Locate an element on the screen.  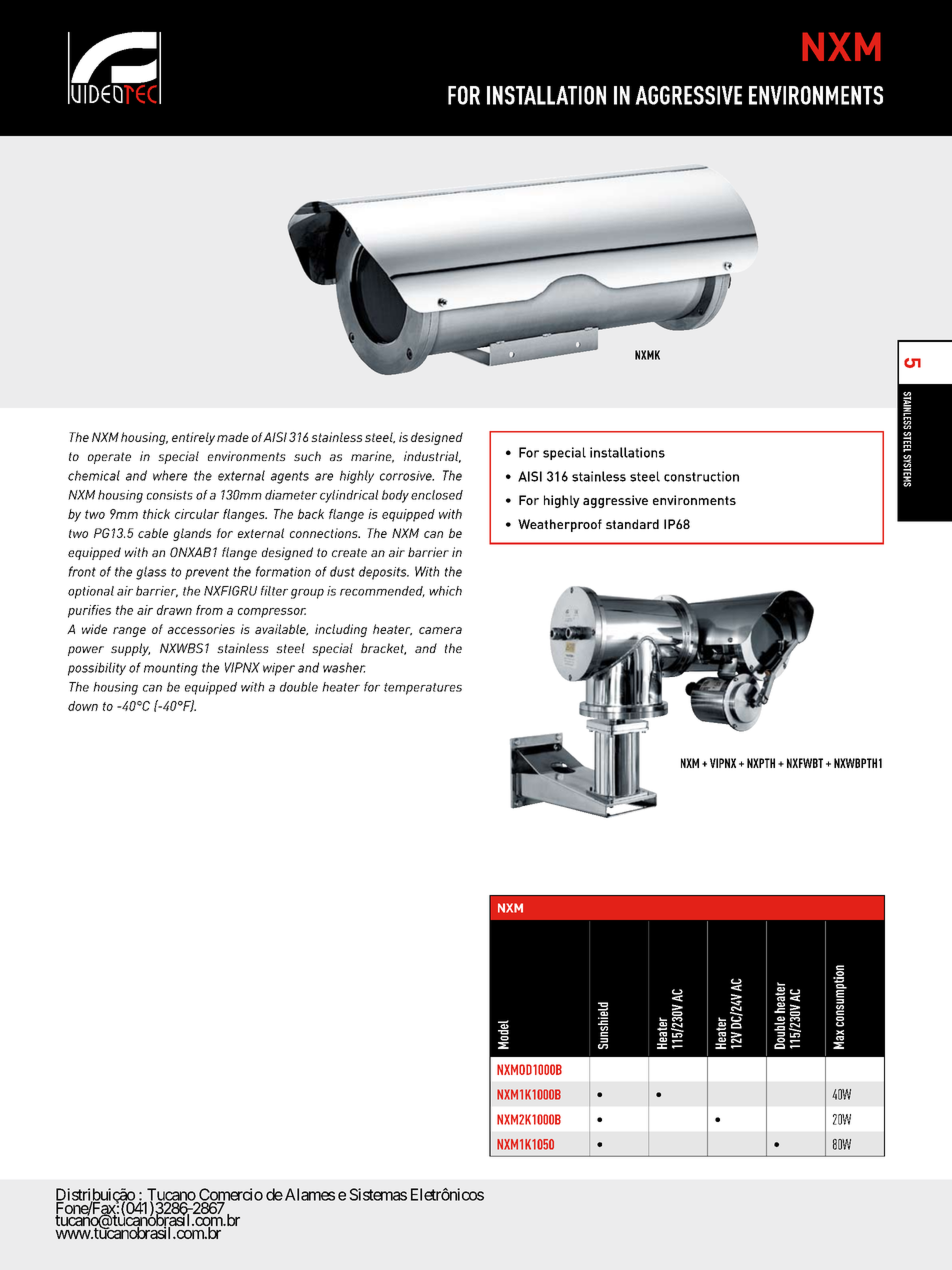
deposits is located at coordinates (384, 573).
